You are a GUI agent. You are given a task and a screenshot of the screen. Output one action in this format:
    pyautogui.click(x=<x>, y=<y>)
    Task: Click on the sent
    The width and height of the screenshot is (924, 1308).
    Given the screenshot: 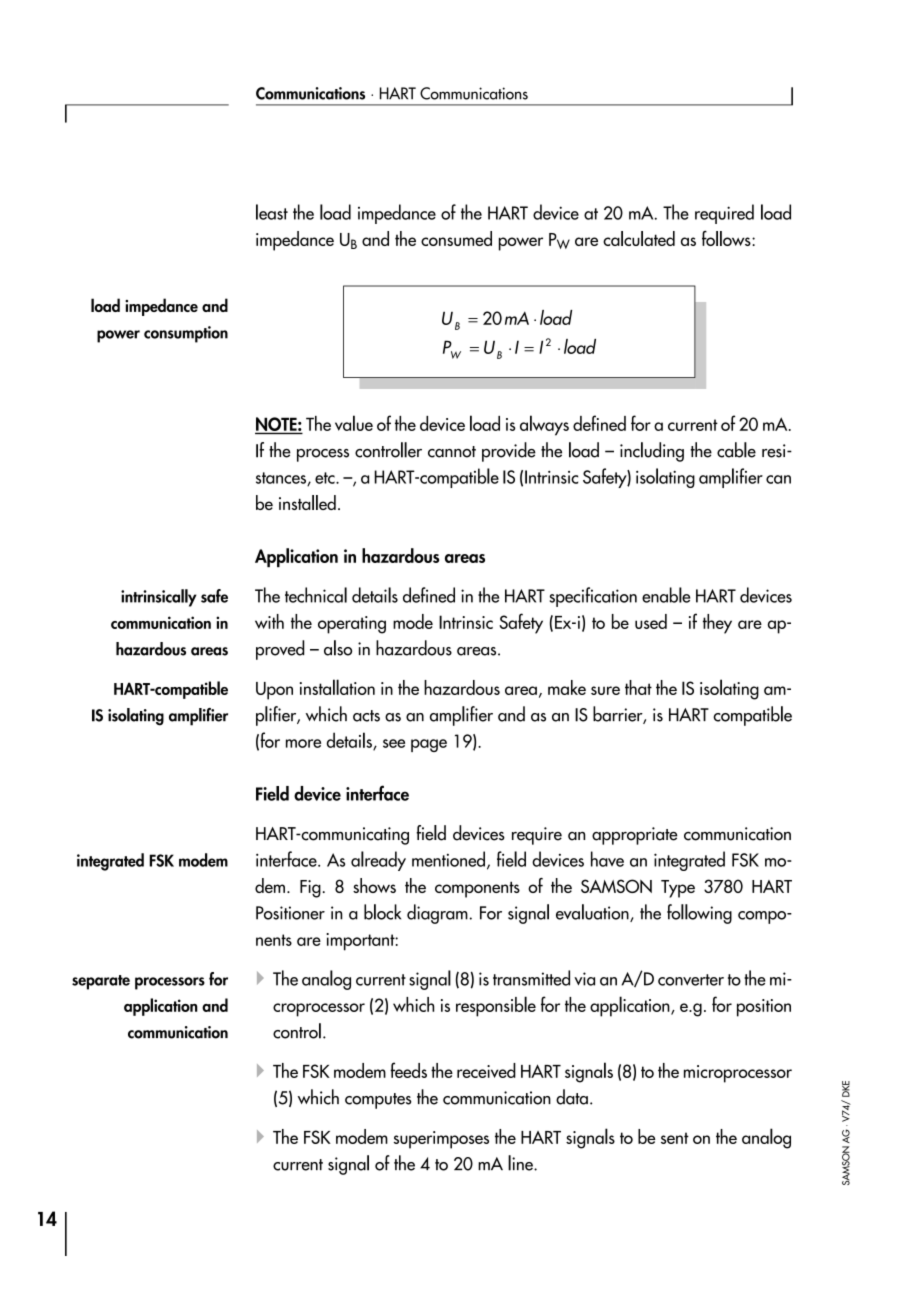 What is the action you would take?
    pyautogui.click(x=675, y=1138)
